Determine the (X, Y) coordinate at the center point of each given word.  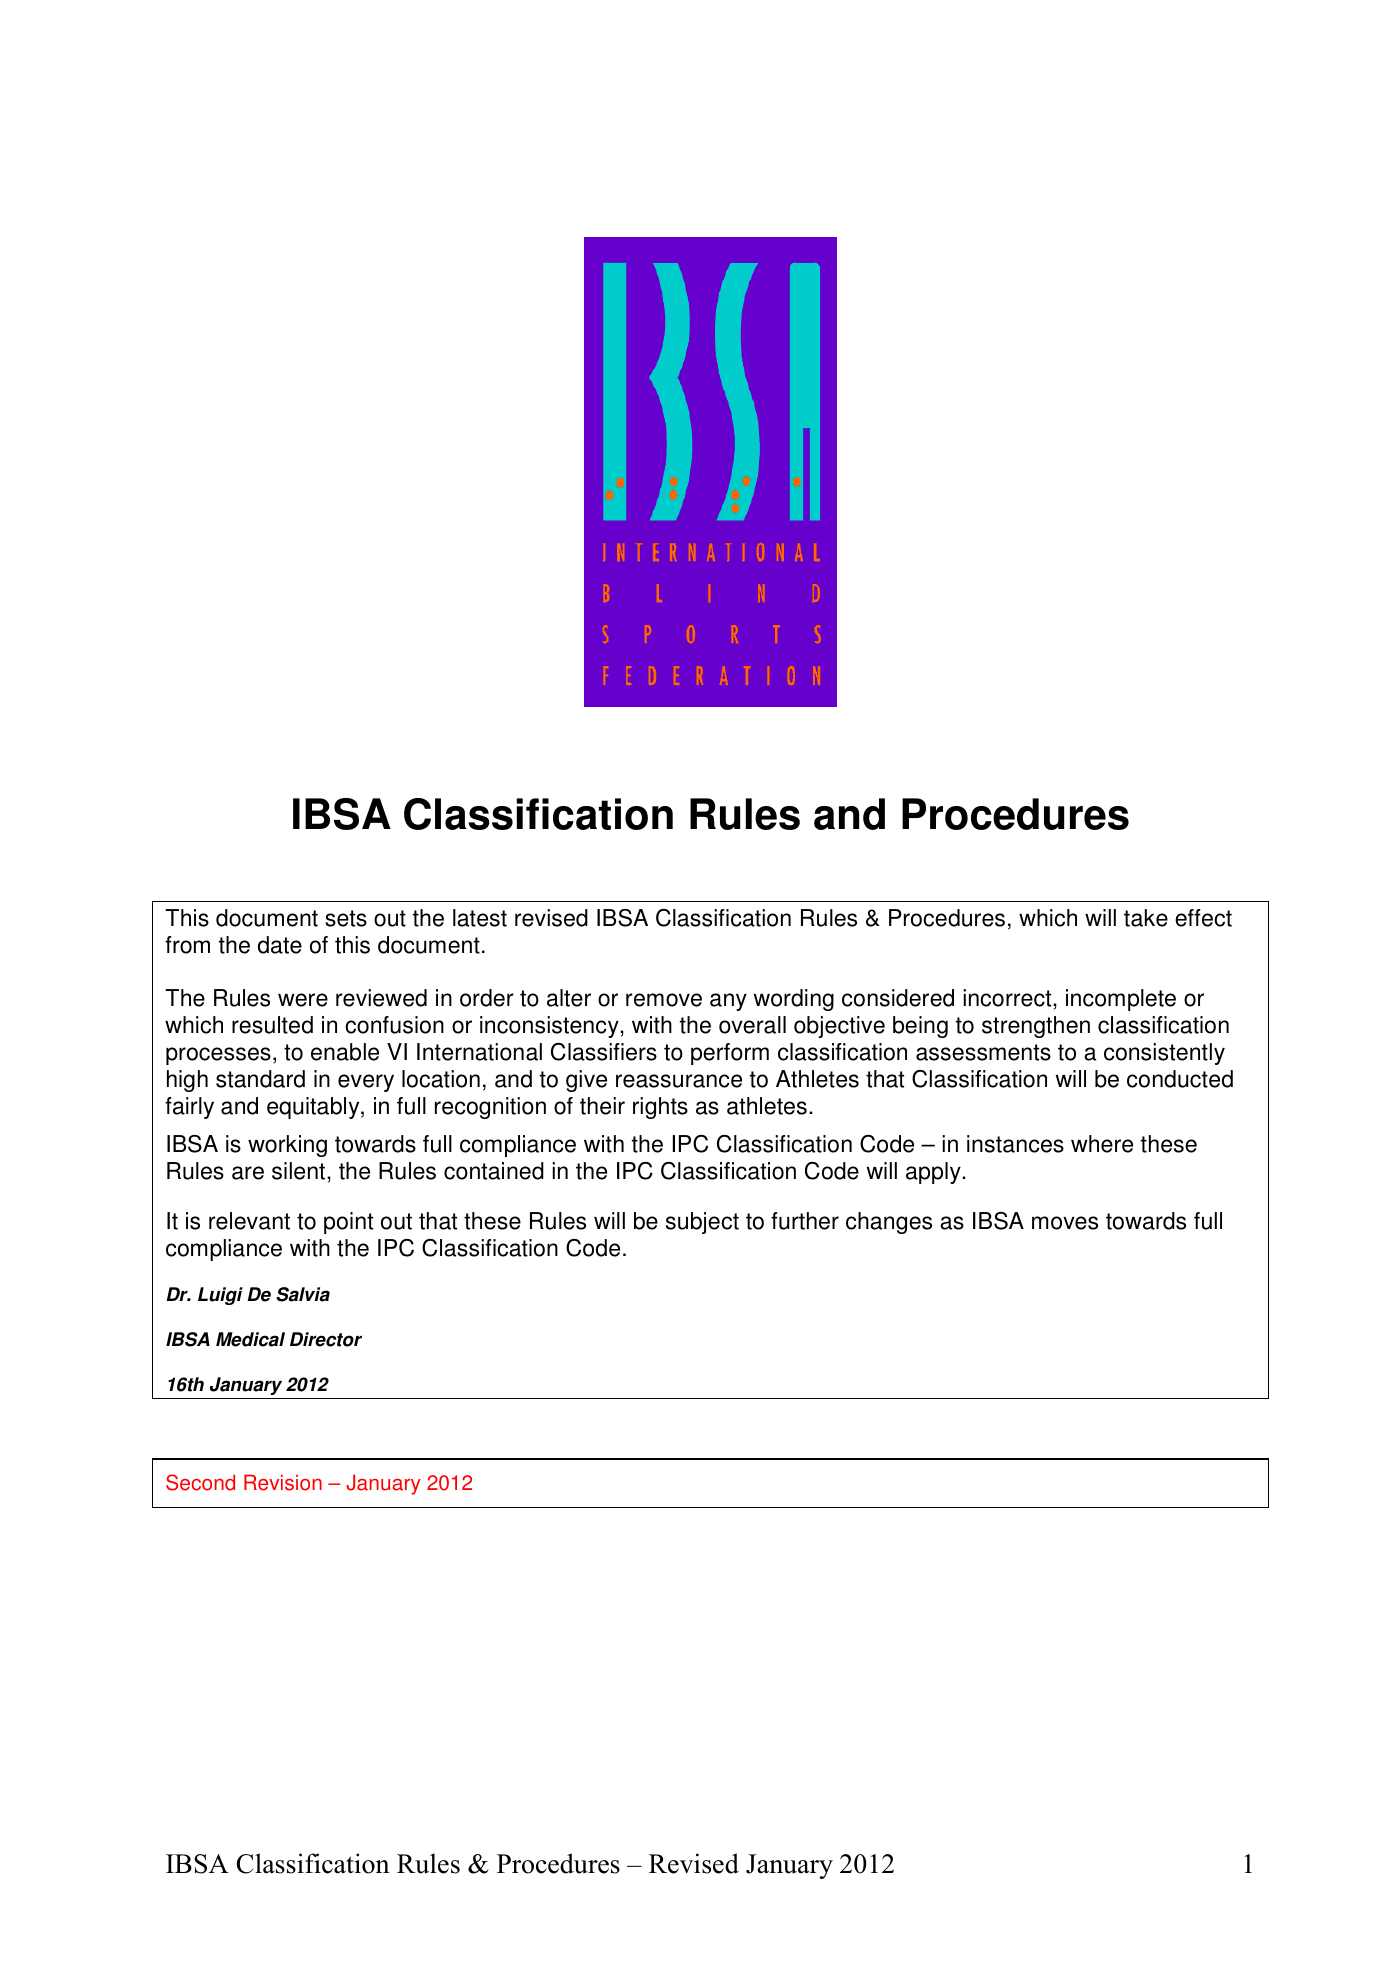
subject (702, 1223)
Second (200, 1482)
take (1146, 918)
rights (660, 1108)
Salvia (303, 1294)
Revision (283, 1482)
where (1102, 1144)
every (366, 1083)
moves (1065, 1223)
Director (326, 1339)
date (280, 945)
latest (480, 918)
